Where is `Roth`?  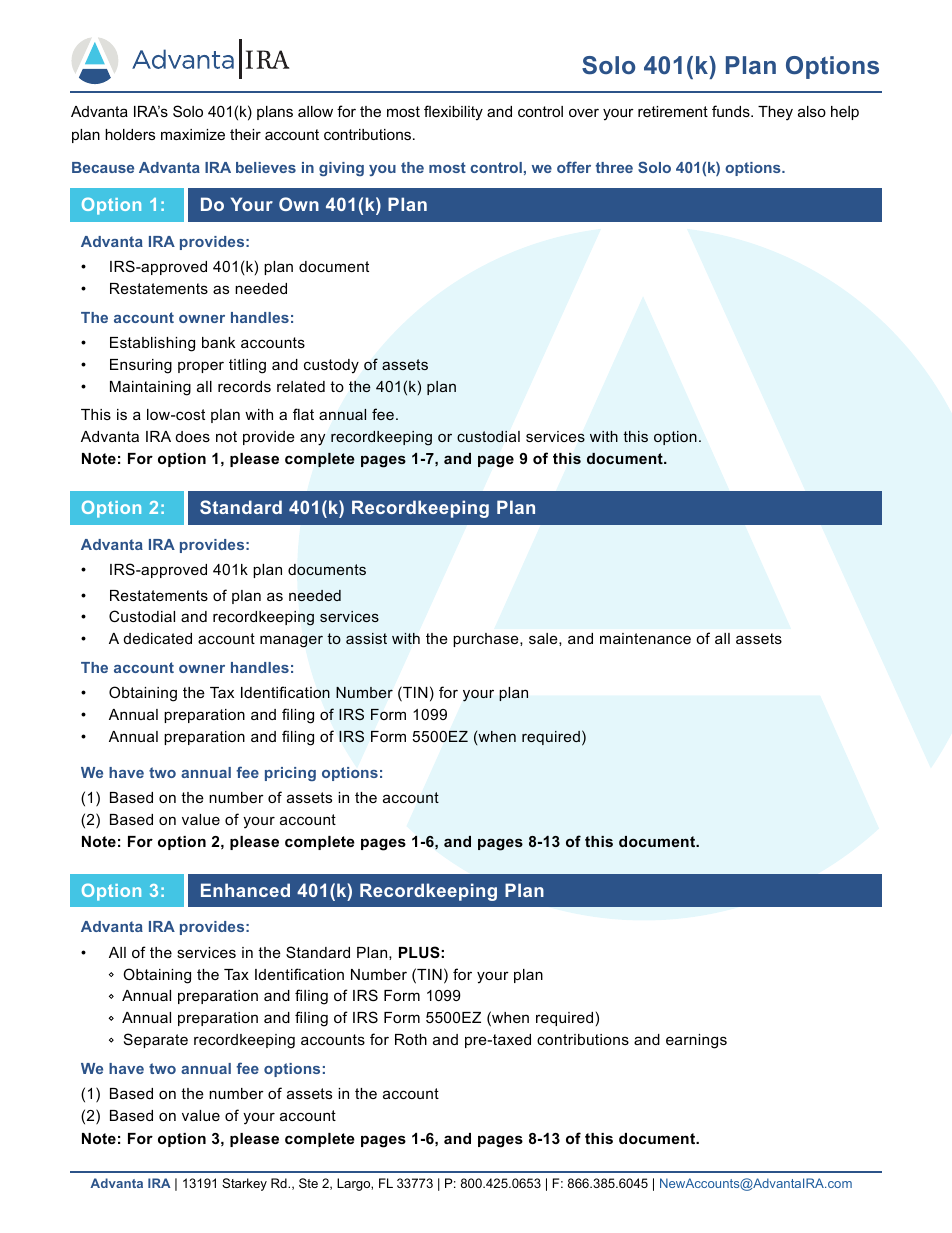 Roth is located at coordinates (411, 1039).
